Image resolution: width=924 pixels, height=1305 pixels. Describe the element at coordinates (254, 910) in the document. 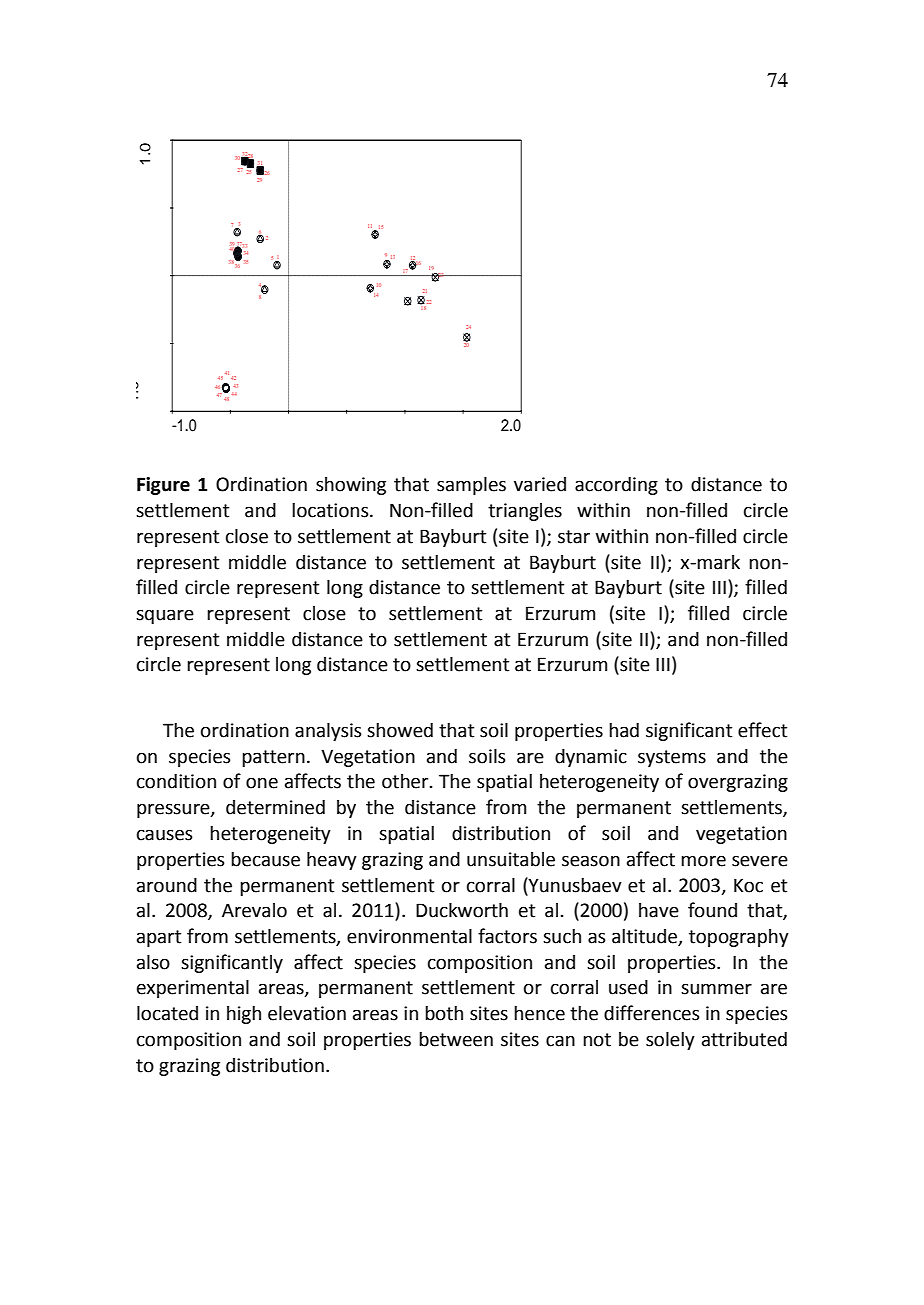

I see `Arevalo` at that location.
